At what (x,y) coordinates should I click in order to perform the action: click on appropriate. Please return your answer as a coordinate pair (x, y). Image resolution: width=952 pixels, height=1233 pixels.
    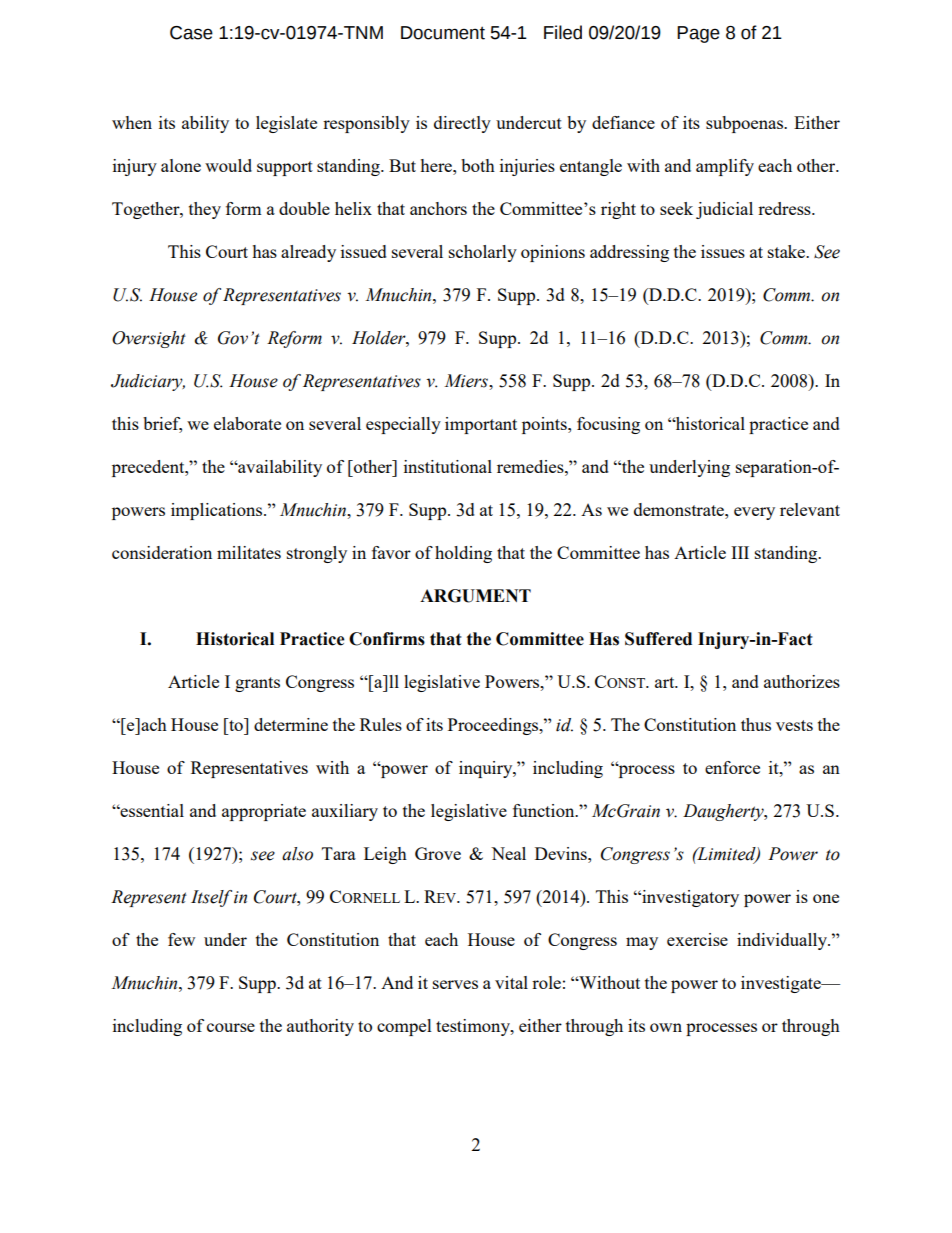
    Looking at the image, I should click on (264, 812).
